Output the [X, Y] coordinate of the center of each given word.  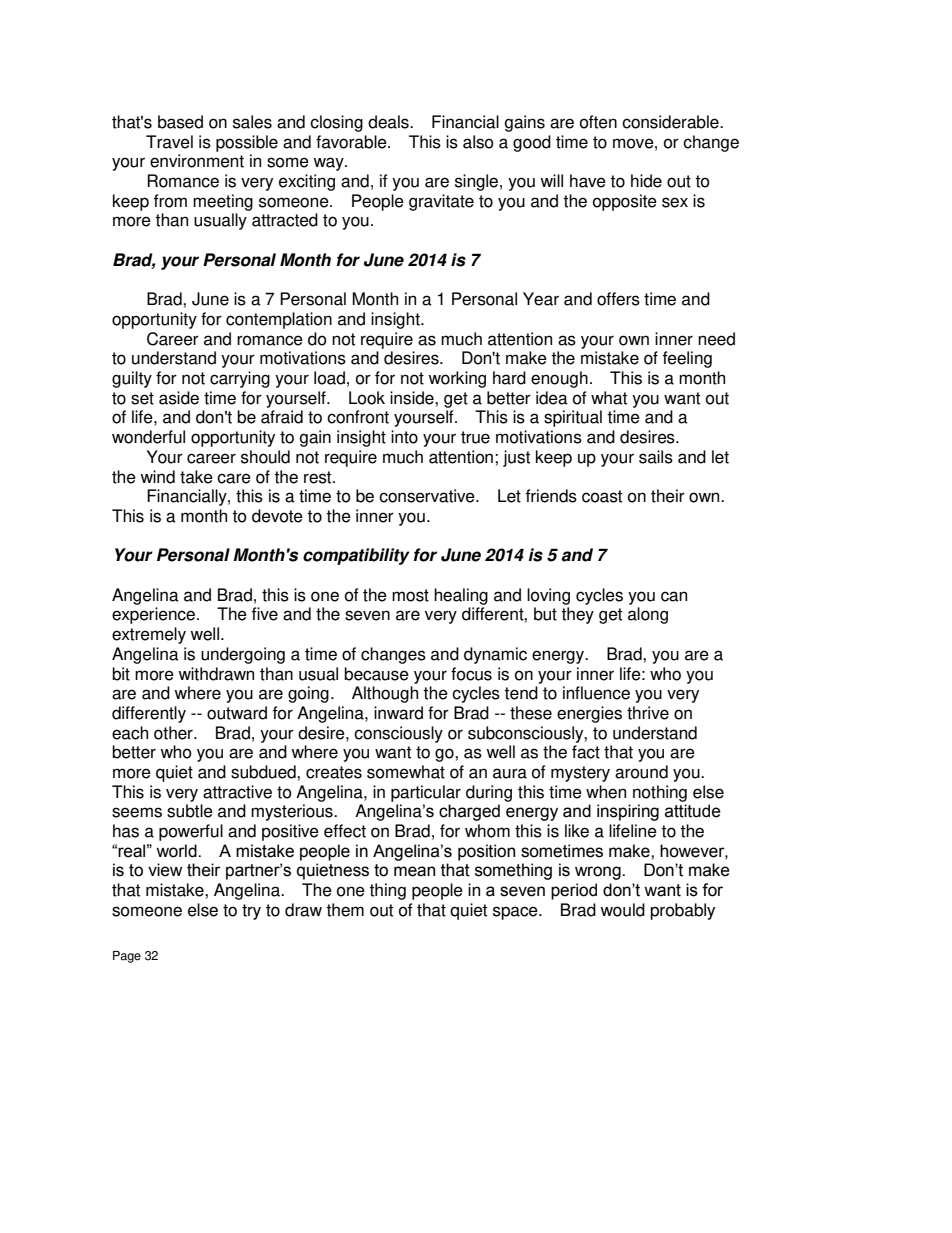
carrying [240, 379]
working [457, 379]
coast [602, 496]
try [251, 912]
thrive [648, 713]
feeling [687, 359]
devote [277, 516]
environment [197, 161]
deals [389, 122]
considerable [671, 122]
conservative [428, 496]
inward [398, 713]
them [345, 910]
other [174, 733]
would [622, 910]
